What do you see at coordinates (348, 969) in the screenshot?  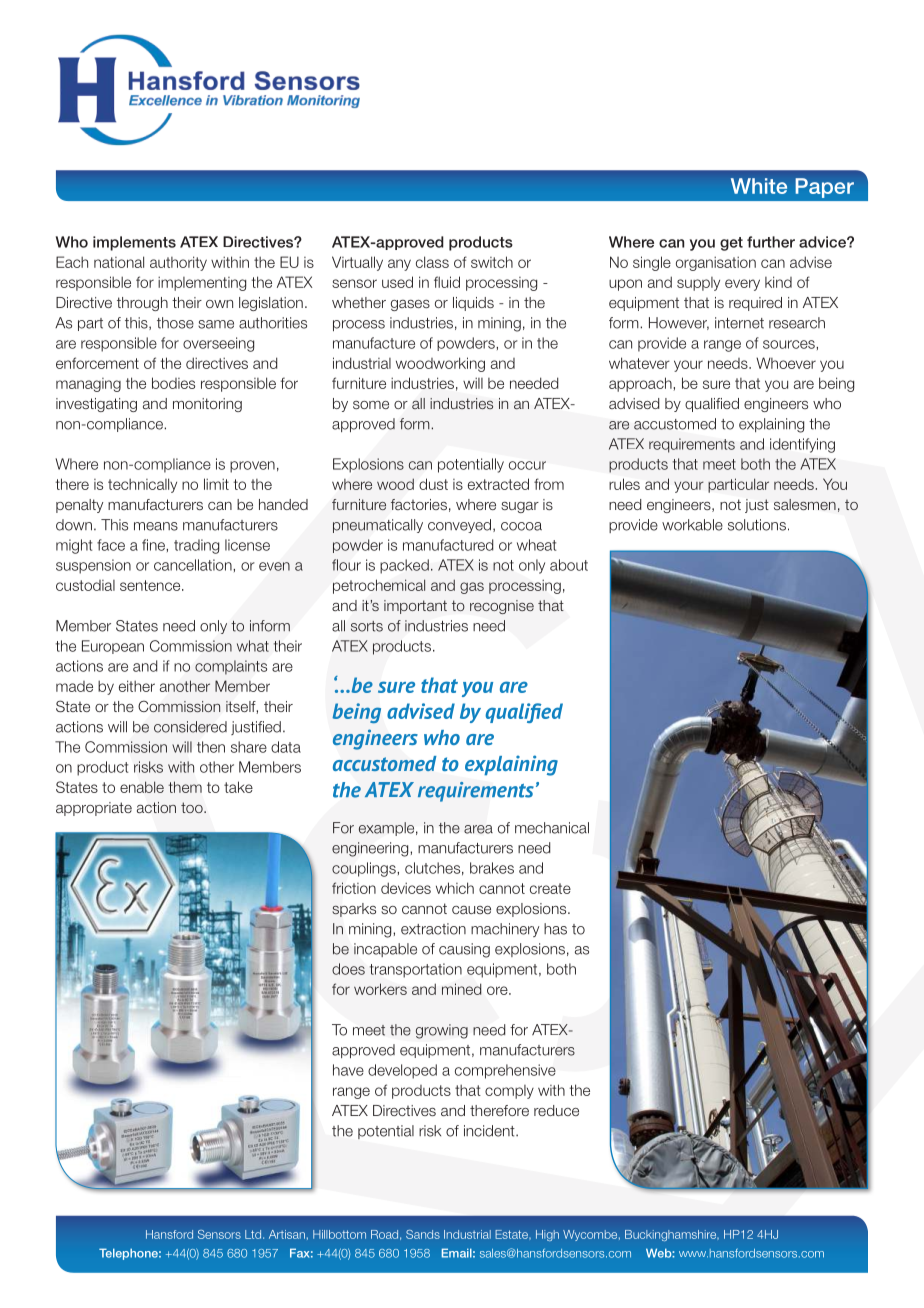 I see `does` at bounding box center [348, 969].
